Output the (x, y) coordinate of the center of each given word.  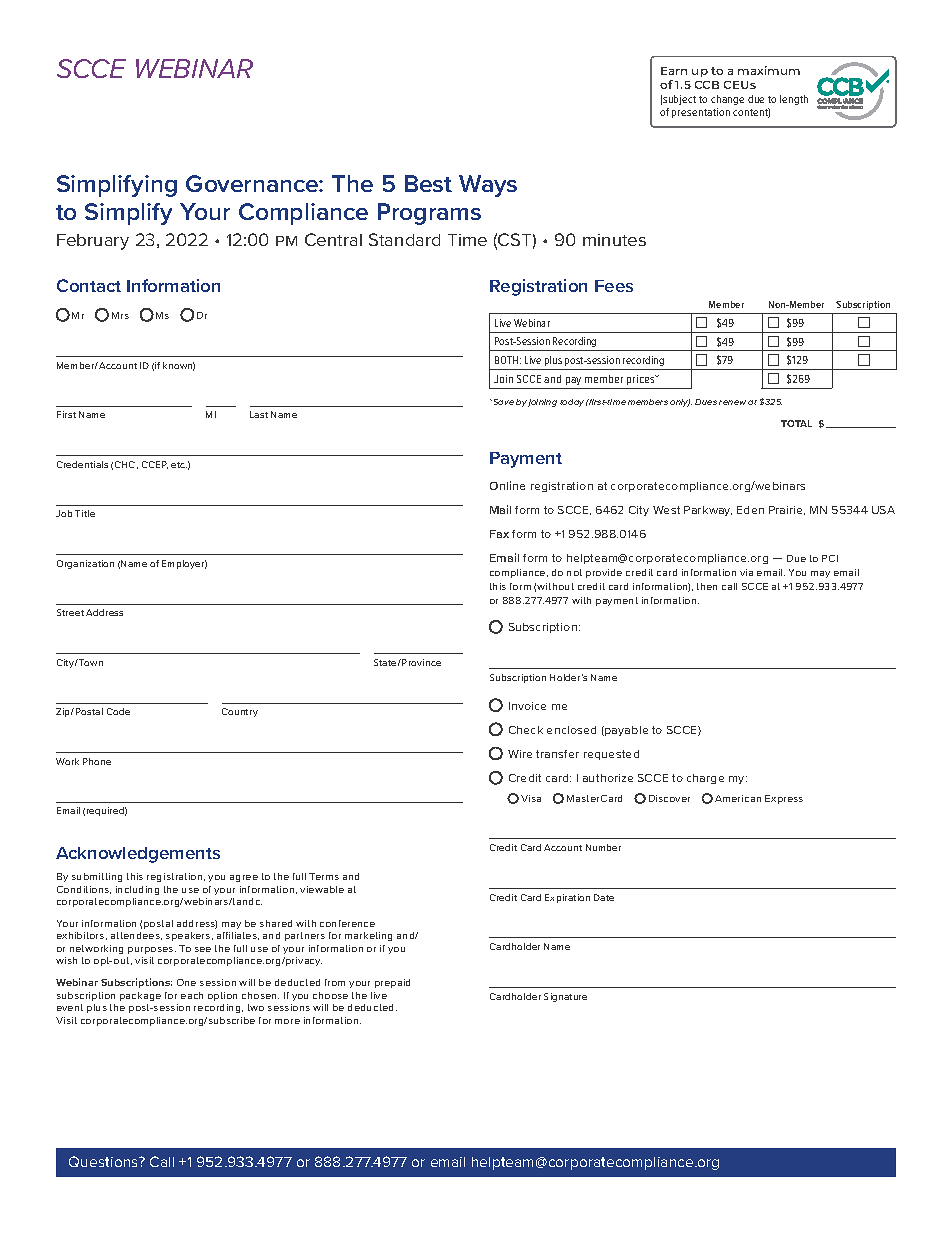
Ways (488, 186)
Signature (565, 997)
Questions (105, 1161)
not (574, 572)
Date (604, 897)
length (794, 100)
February (93, 242)
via (746, 572)
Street (70, 612)
